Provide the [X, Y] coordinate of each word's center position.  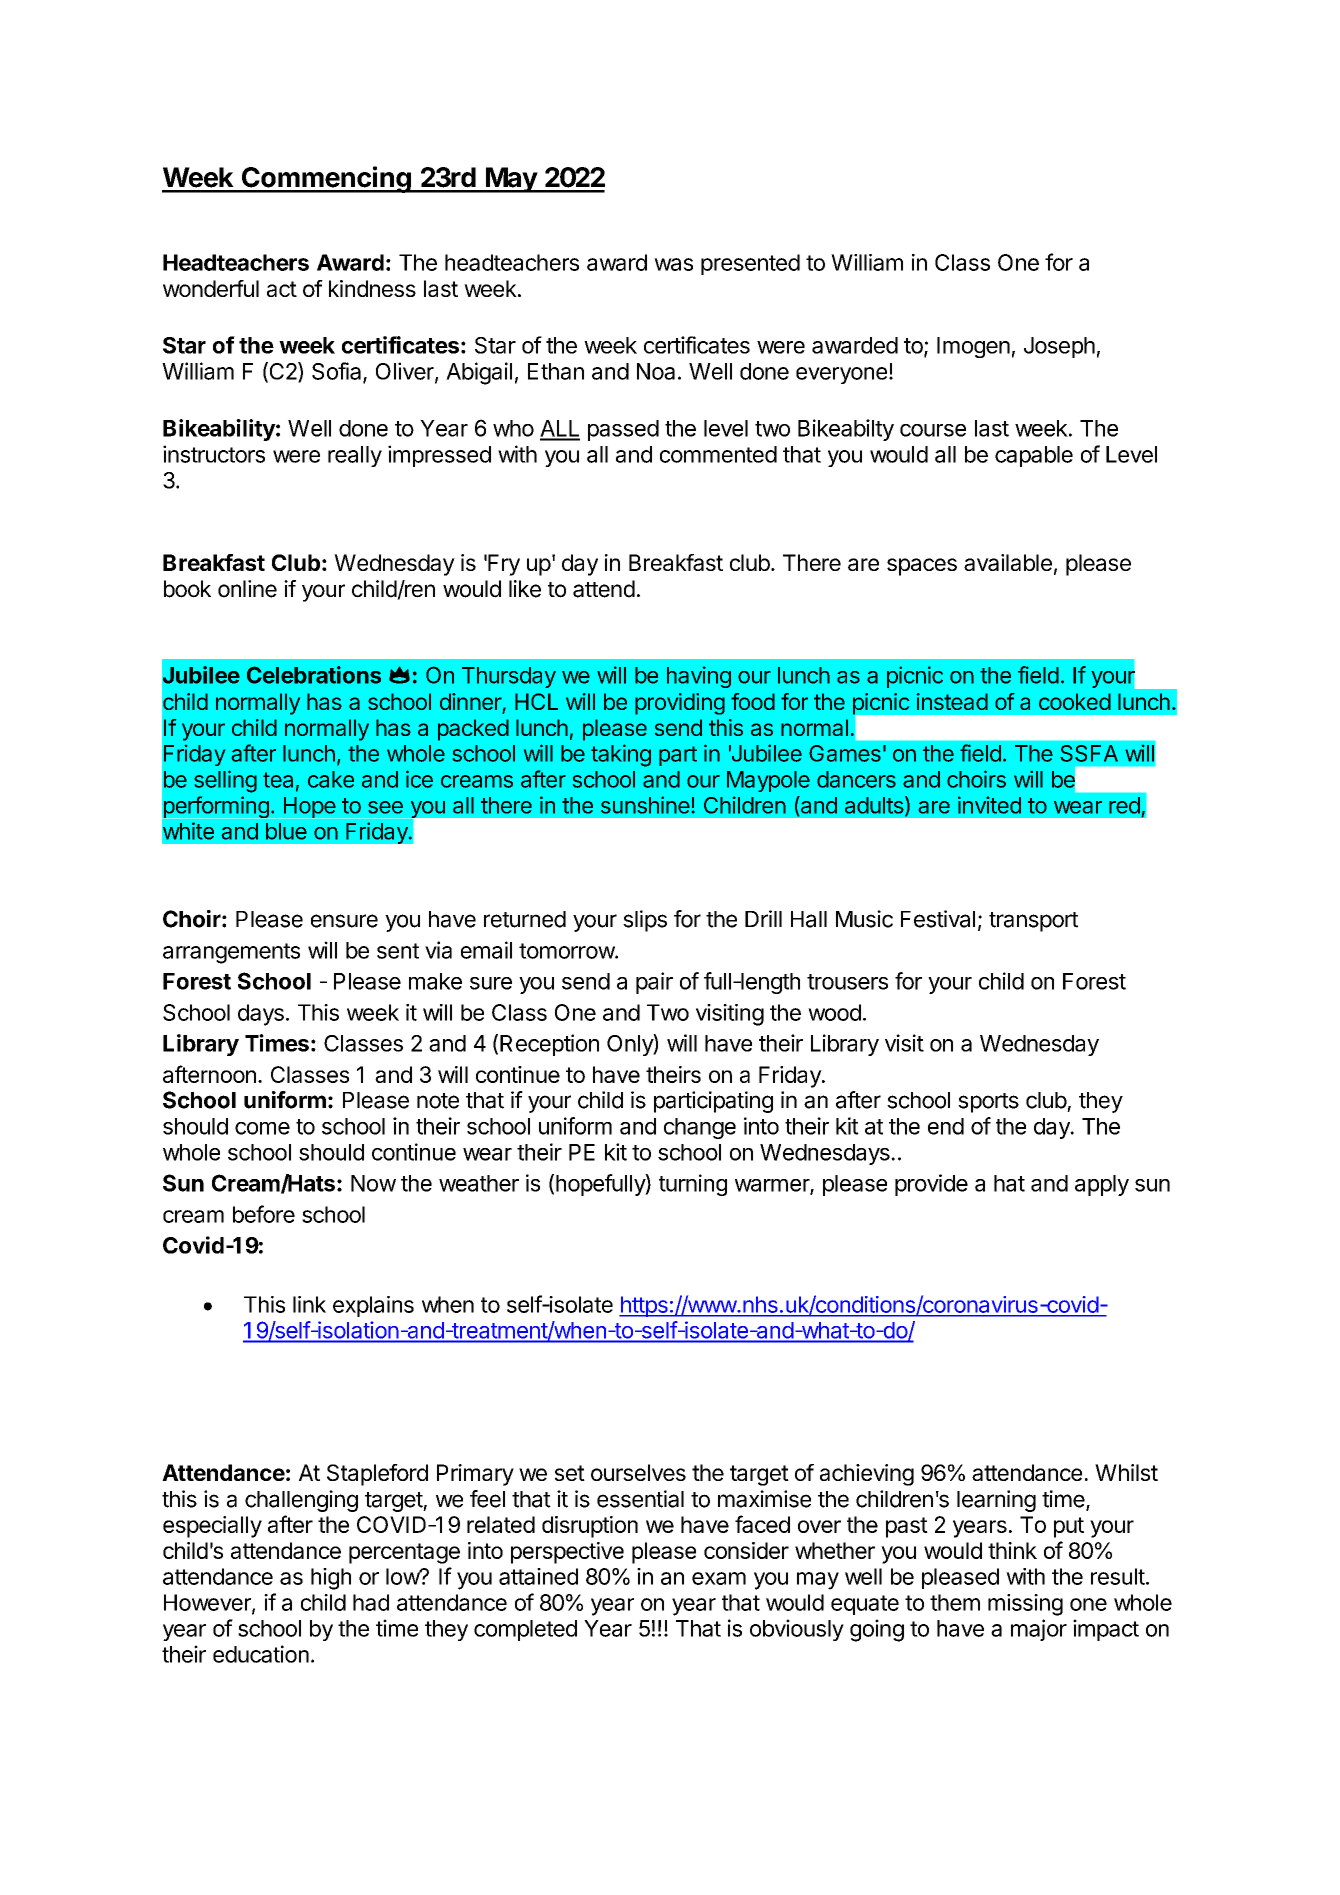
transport [1033, 922]
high [331, 1579]
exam [719, 1578]
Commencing [326, 179]
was [673, 264]
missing [1025, 1605]
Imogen [973, 347]
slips [645, 921]
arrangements [231, 953]
